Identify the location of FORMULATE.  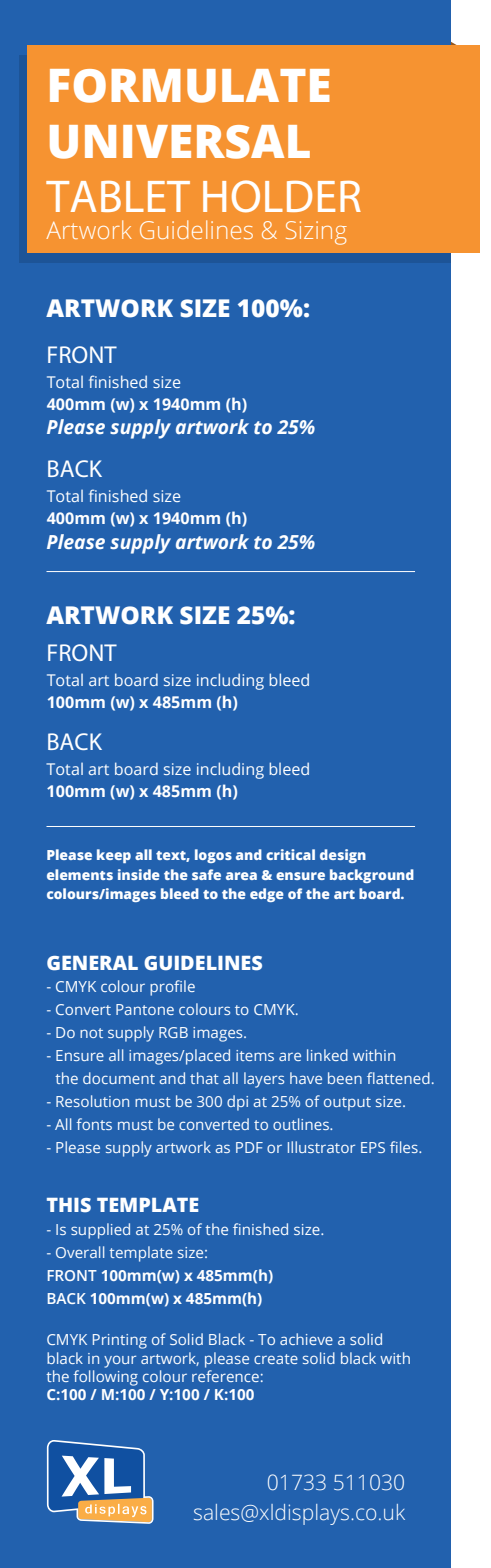
(190, 86).
